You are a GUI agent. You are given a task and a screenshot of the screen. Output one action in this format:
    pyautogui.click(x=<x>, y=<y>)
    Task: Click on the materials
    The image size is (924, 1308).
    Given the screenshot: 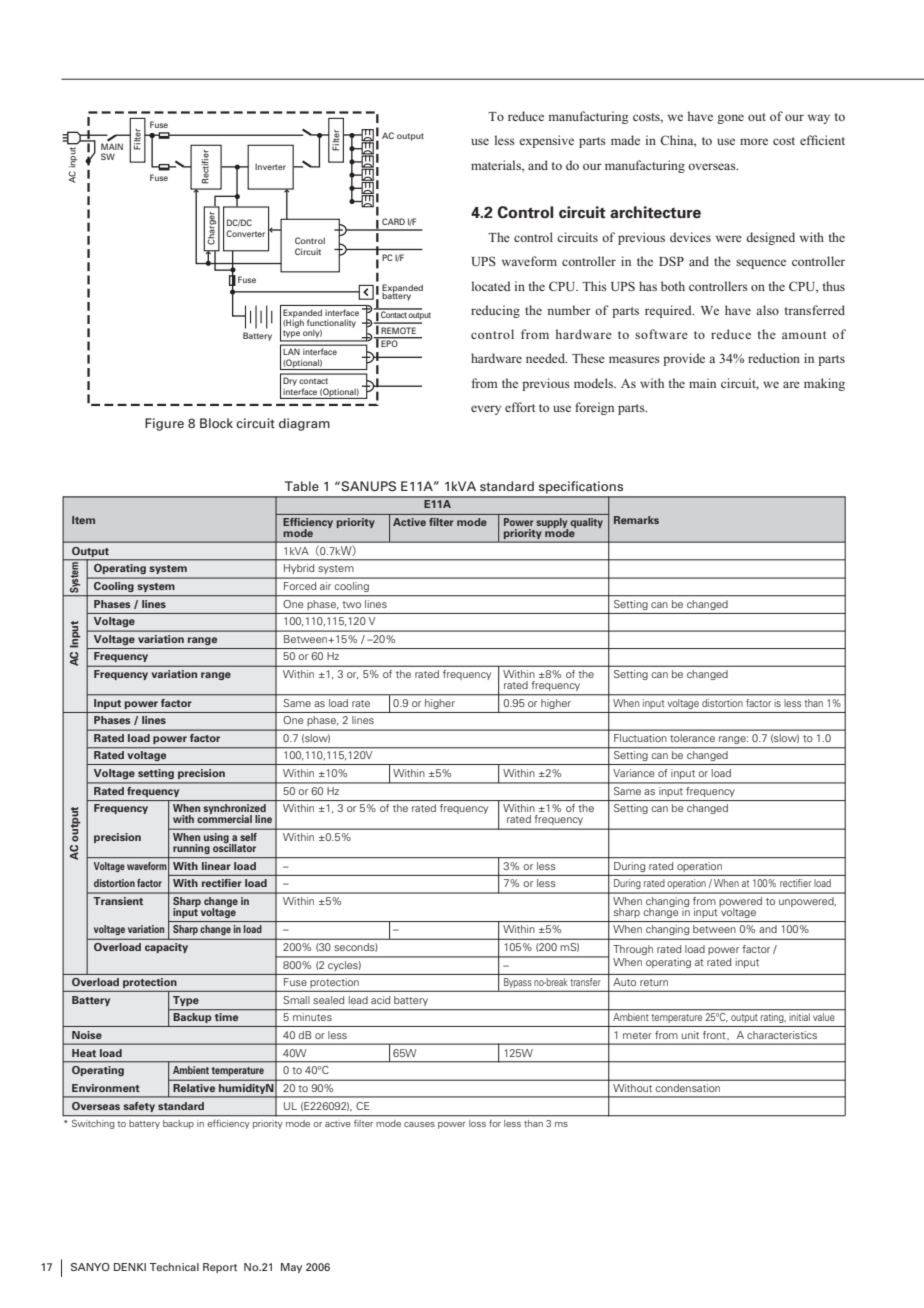 What is the action you would take?
    pyautogui.click(x=497, y=166)
